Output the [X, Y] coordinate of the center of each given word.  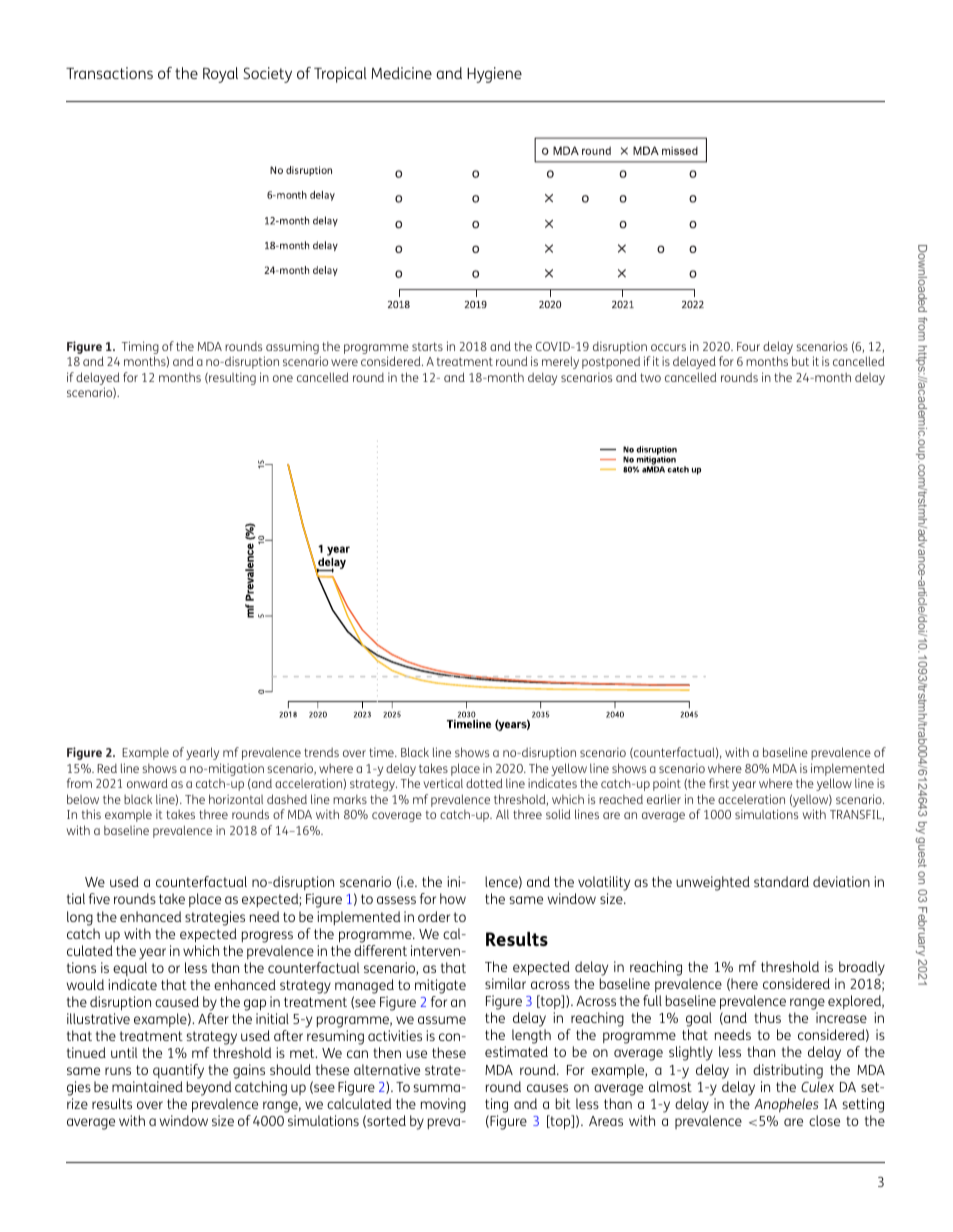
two [650, 377]
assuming [292, 349]
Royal [220, 75]
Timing [140, 349]
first [719, 783]
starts [427, 346]
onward [147, 783]
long [80, 918]
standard [781, 881]
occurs [668, 347]
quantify [178, 1073]
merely [560, 362]
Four [748, 346]
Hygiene [494, 75]
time [382, 752]
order [434, 916]
